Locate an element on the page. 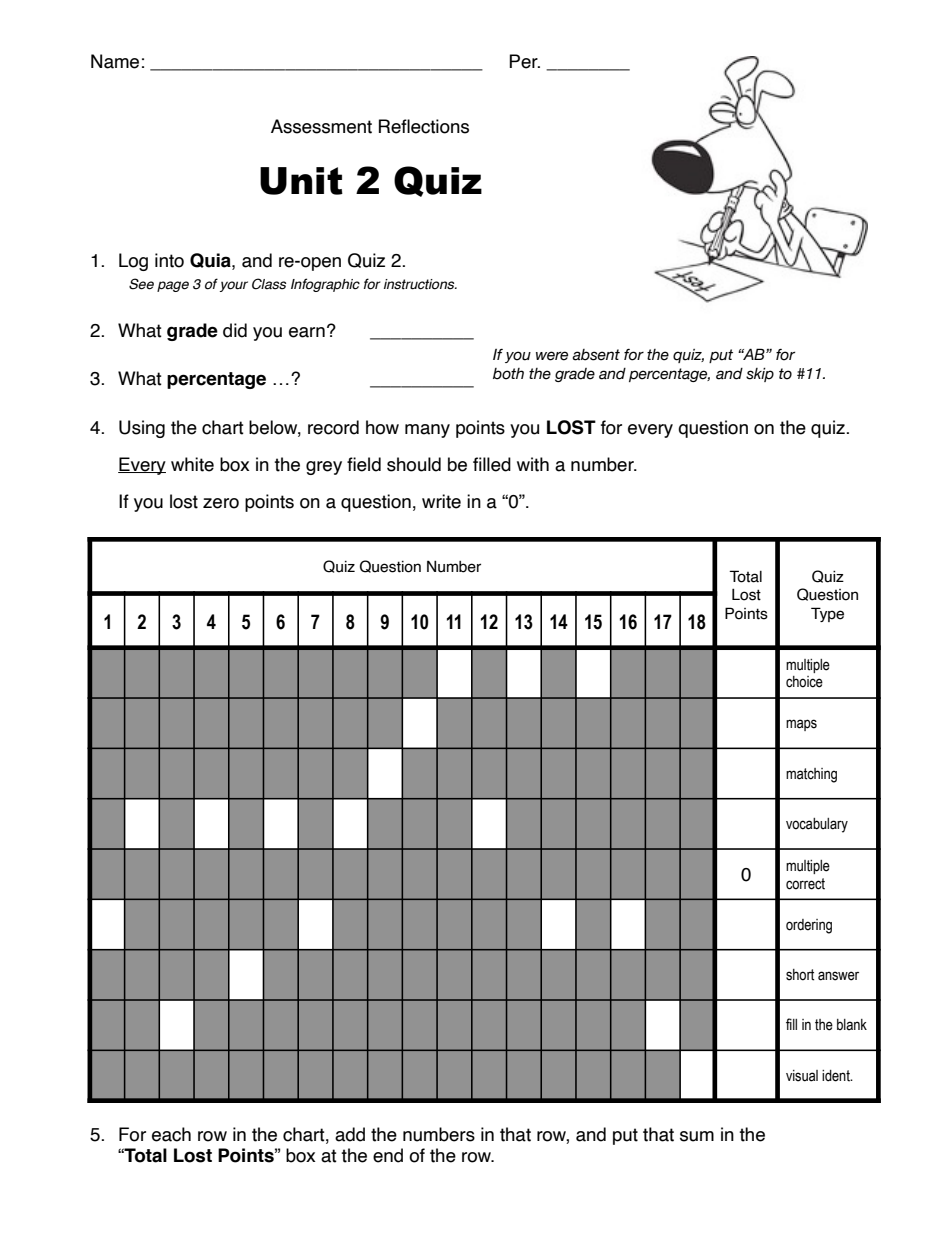  add is located at coordinates (350, 1134).
